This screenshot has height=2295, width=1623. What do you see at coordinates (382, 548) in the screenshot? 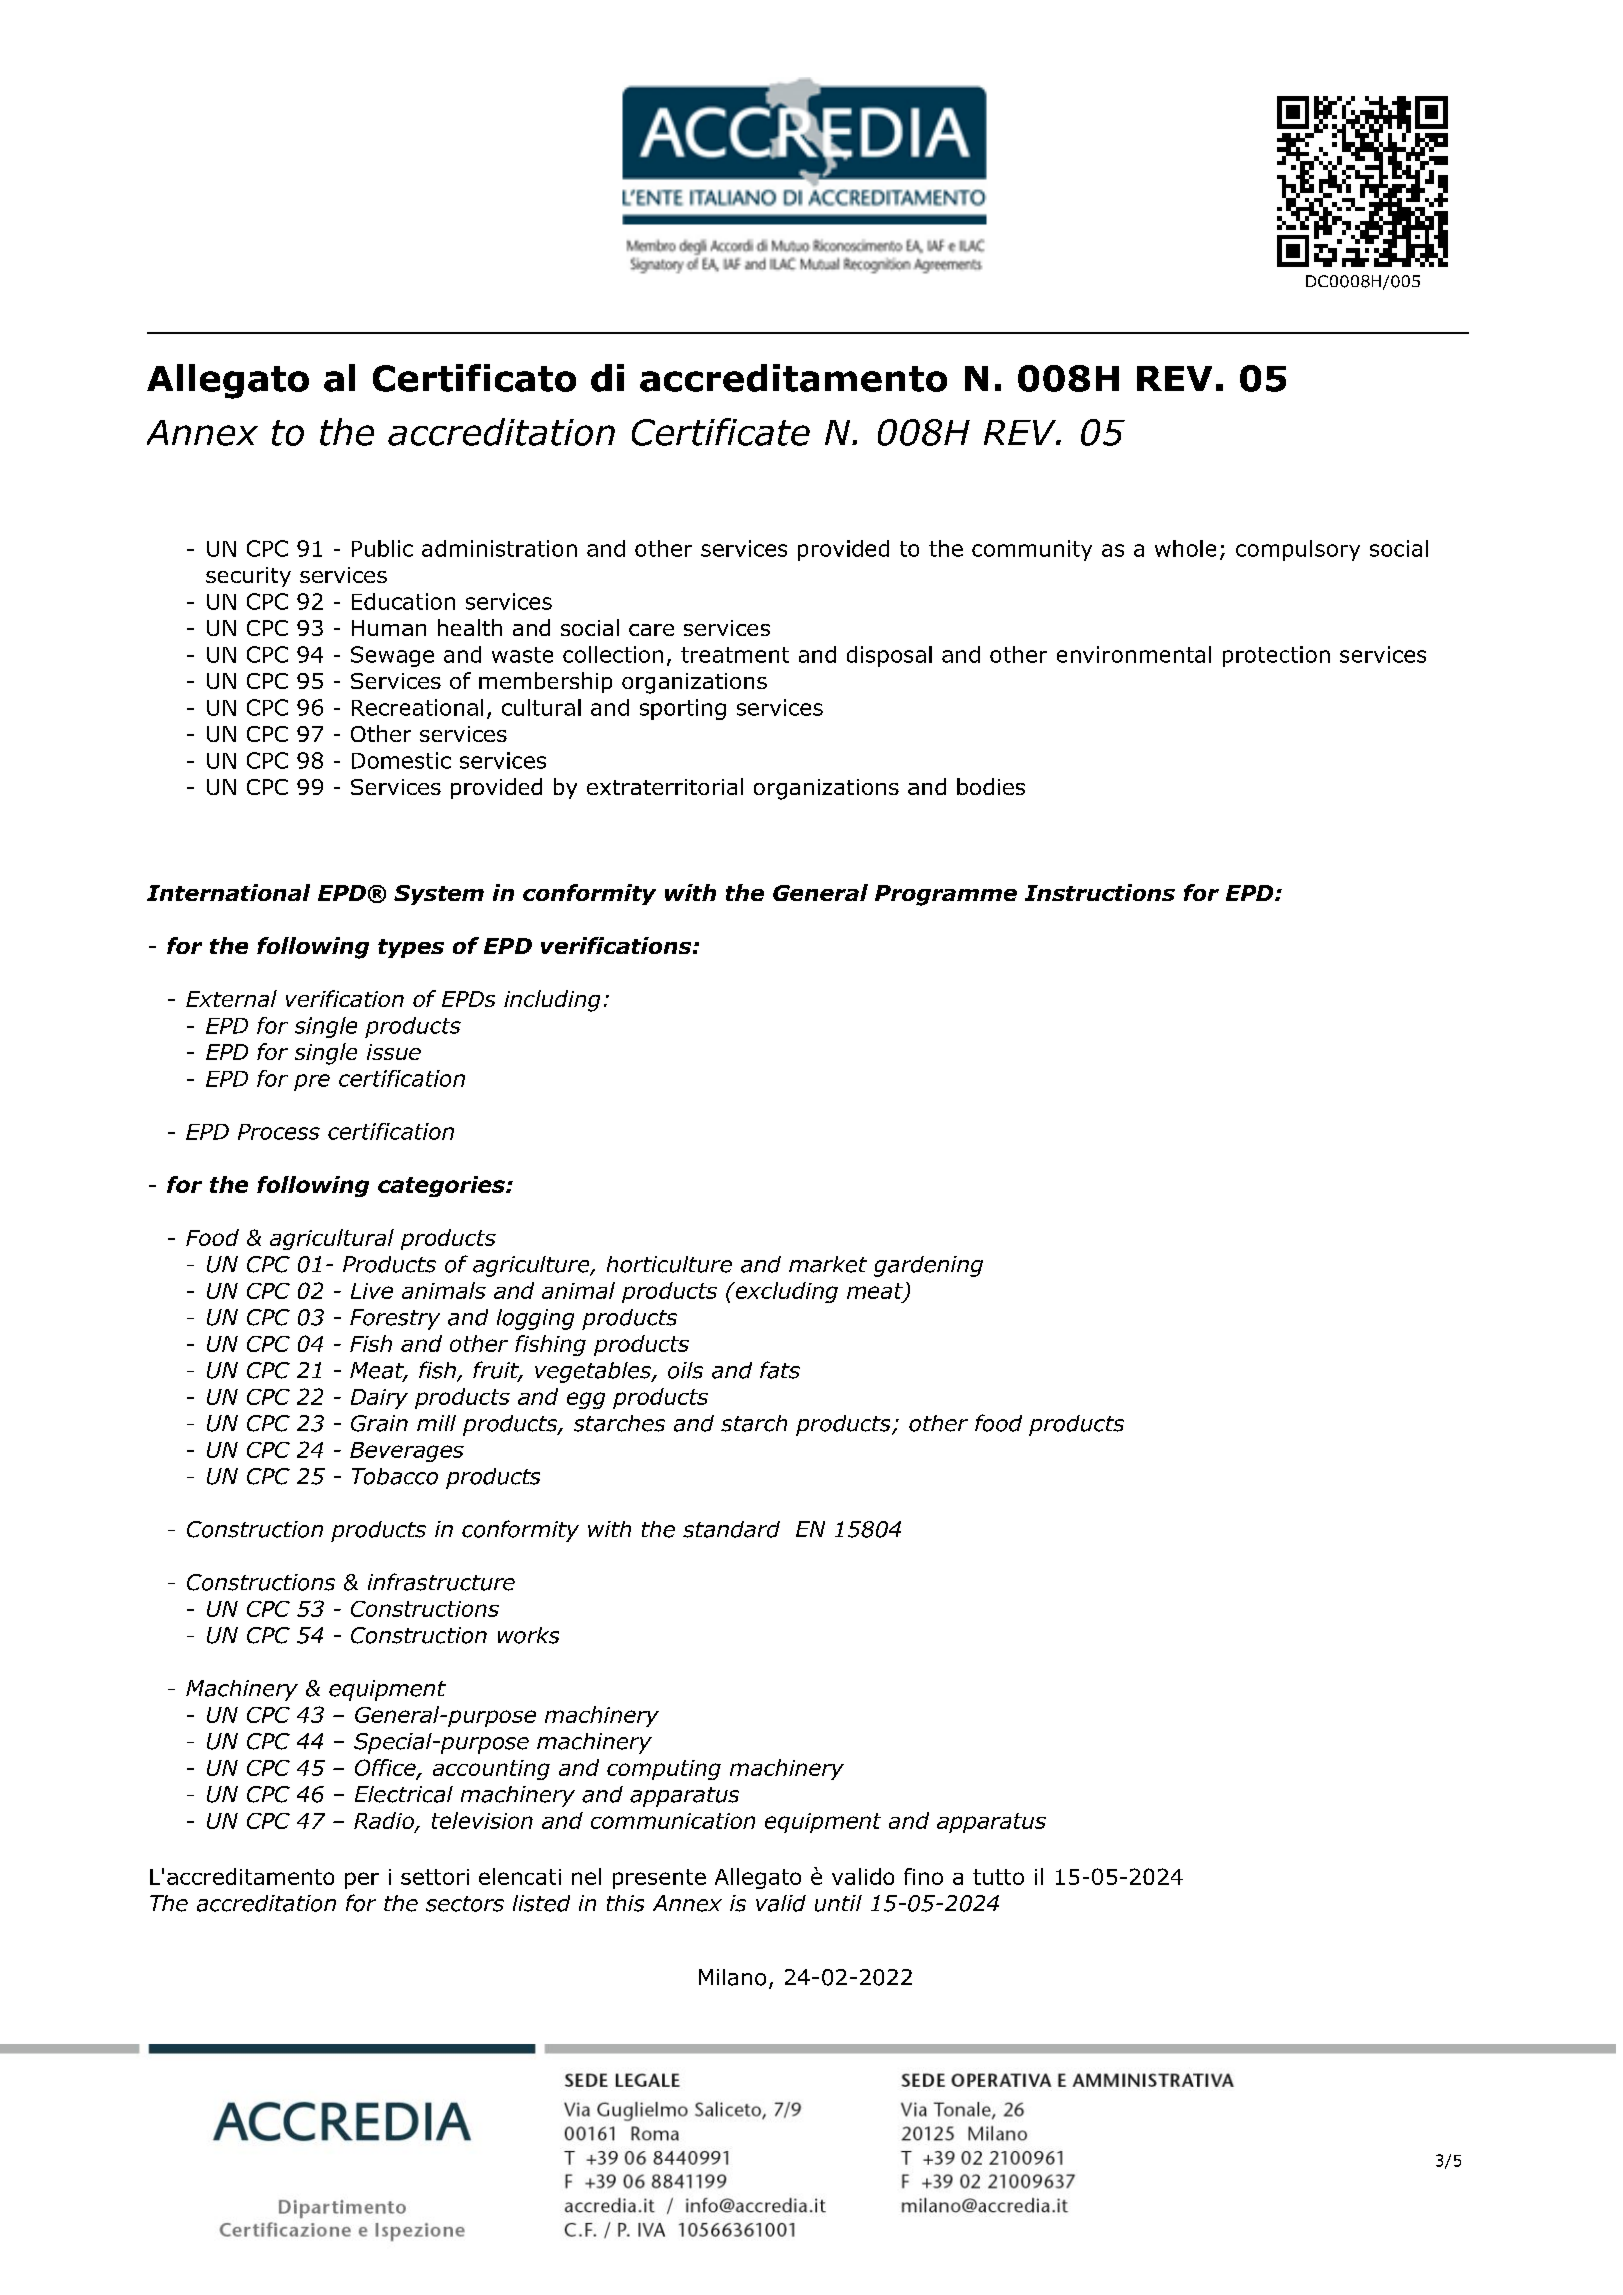
I see `Public` at bounding box center [382, 548].
